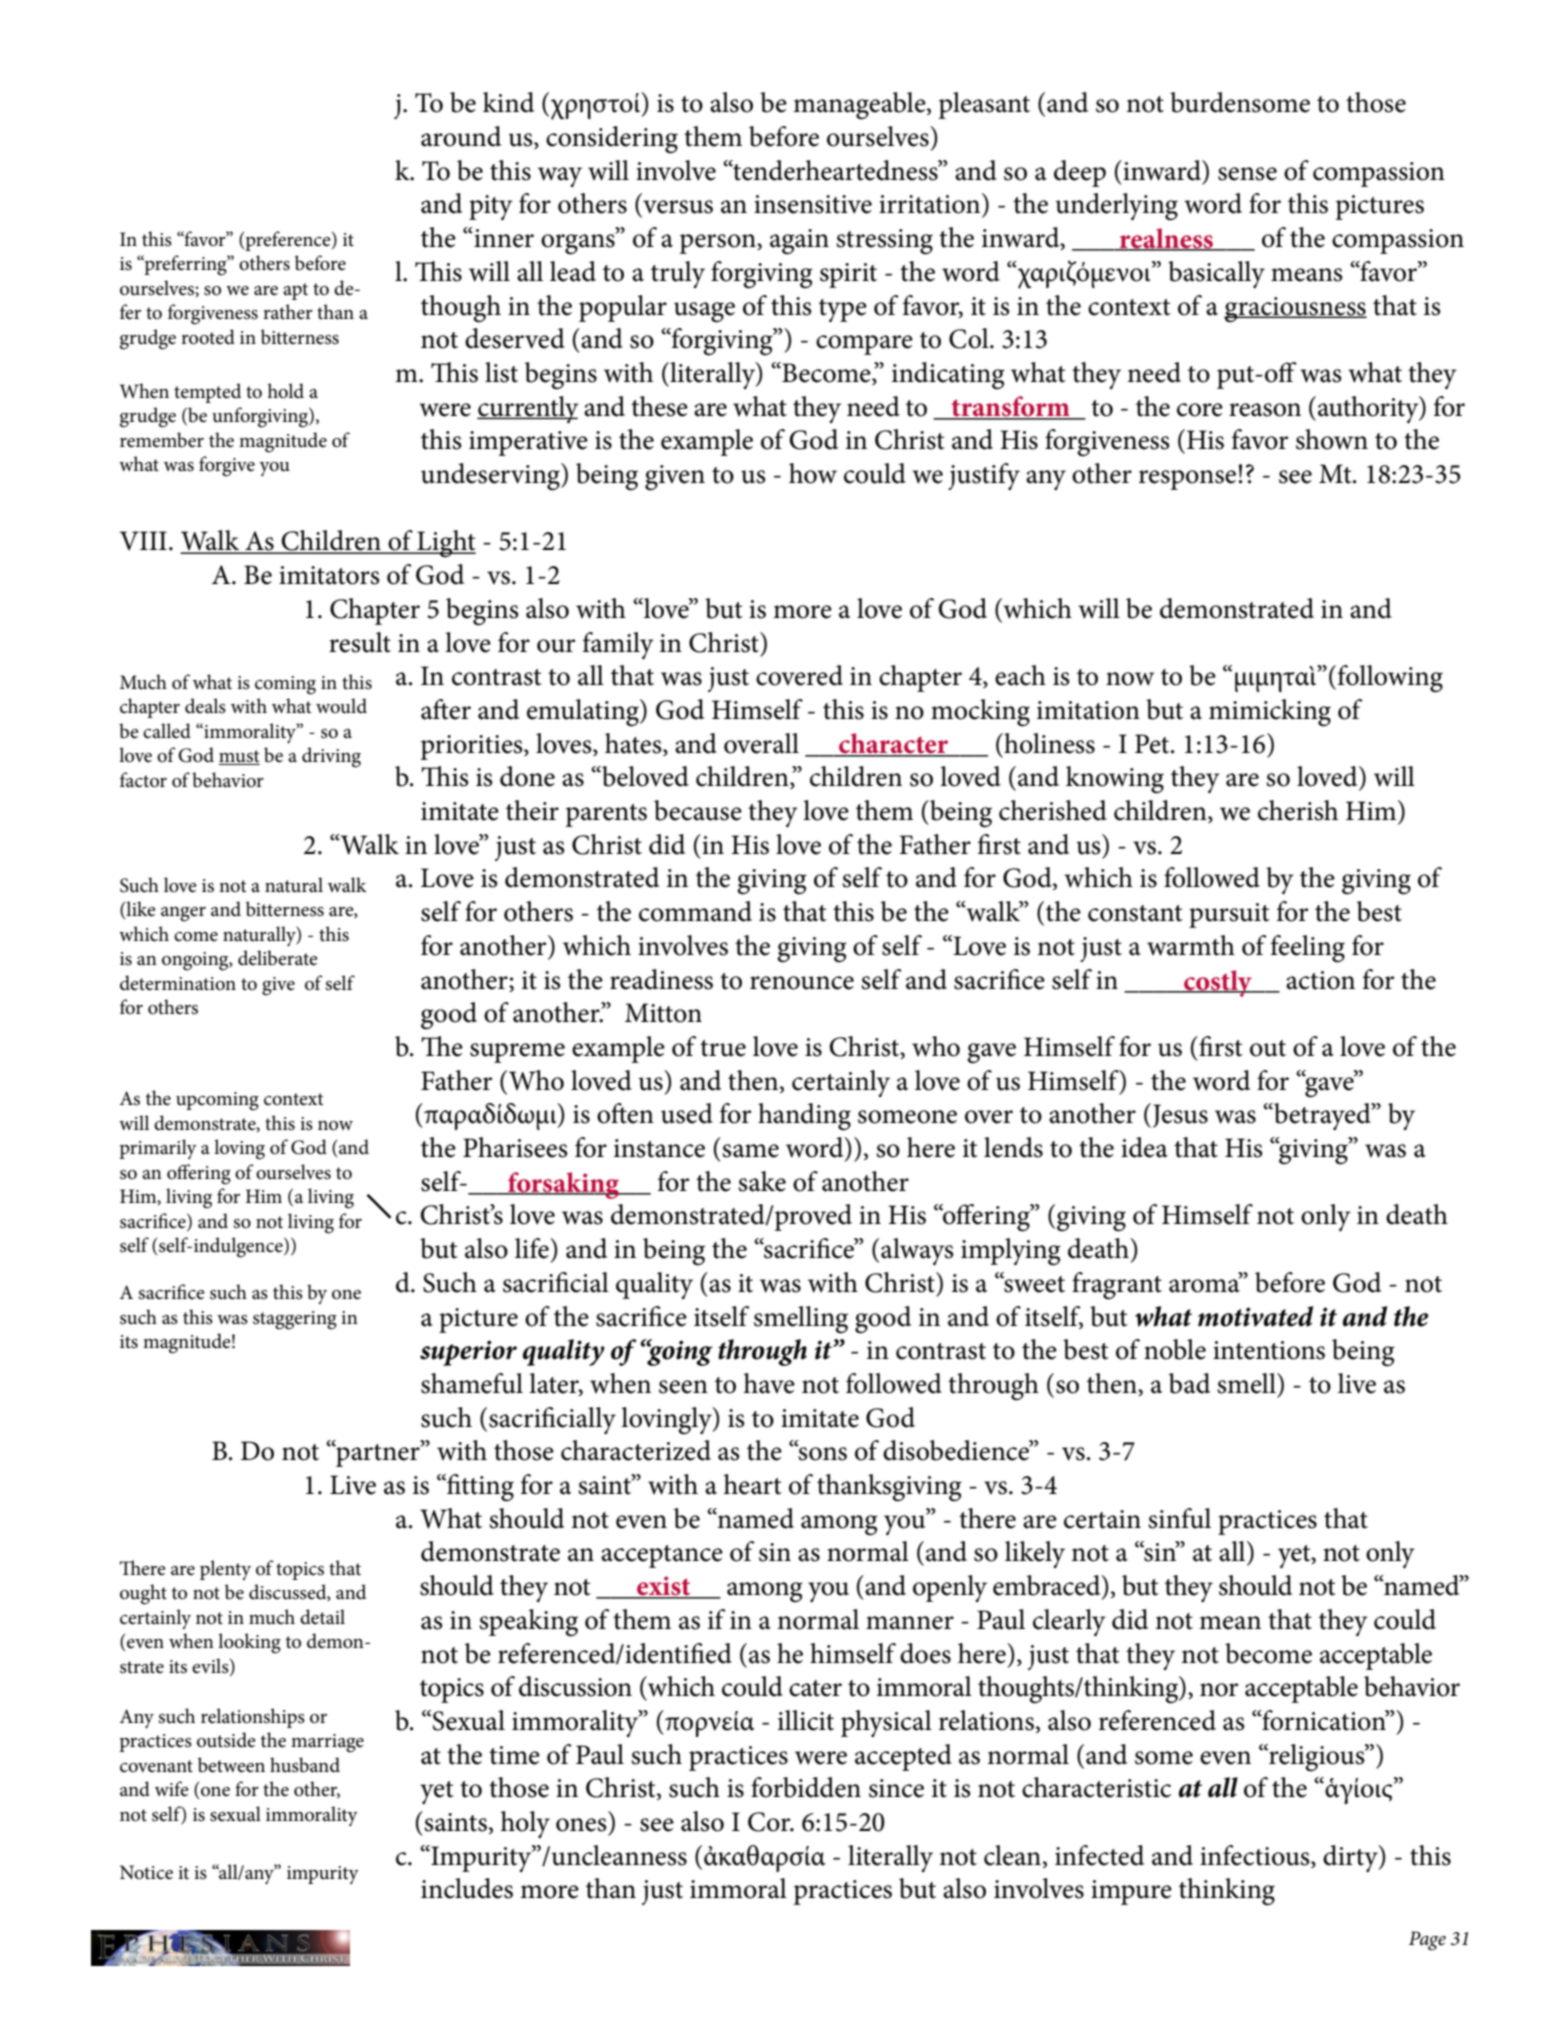 The height and width of the document is (2022, 1562). Describe the element at coordinates (1270, 713) in the document. I see `mimicking` at that location.
